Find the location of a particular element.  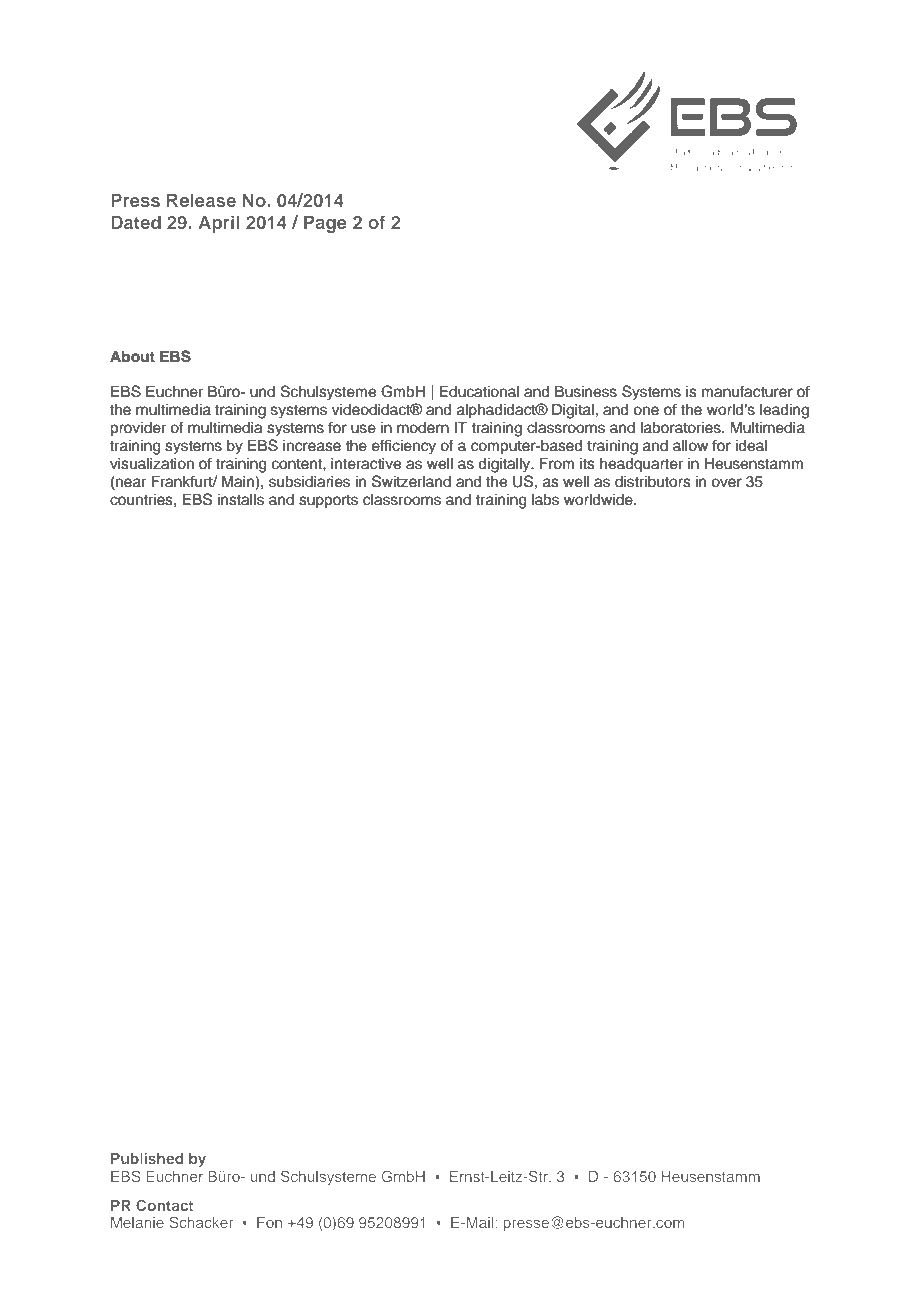

April is located at coordinates (218, 224).
